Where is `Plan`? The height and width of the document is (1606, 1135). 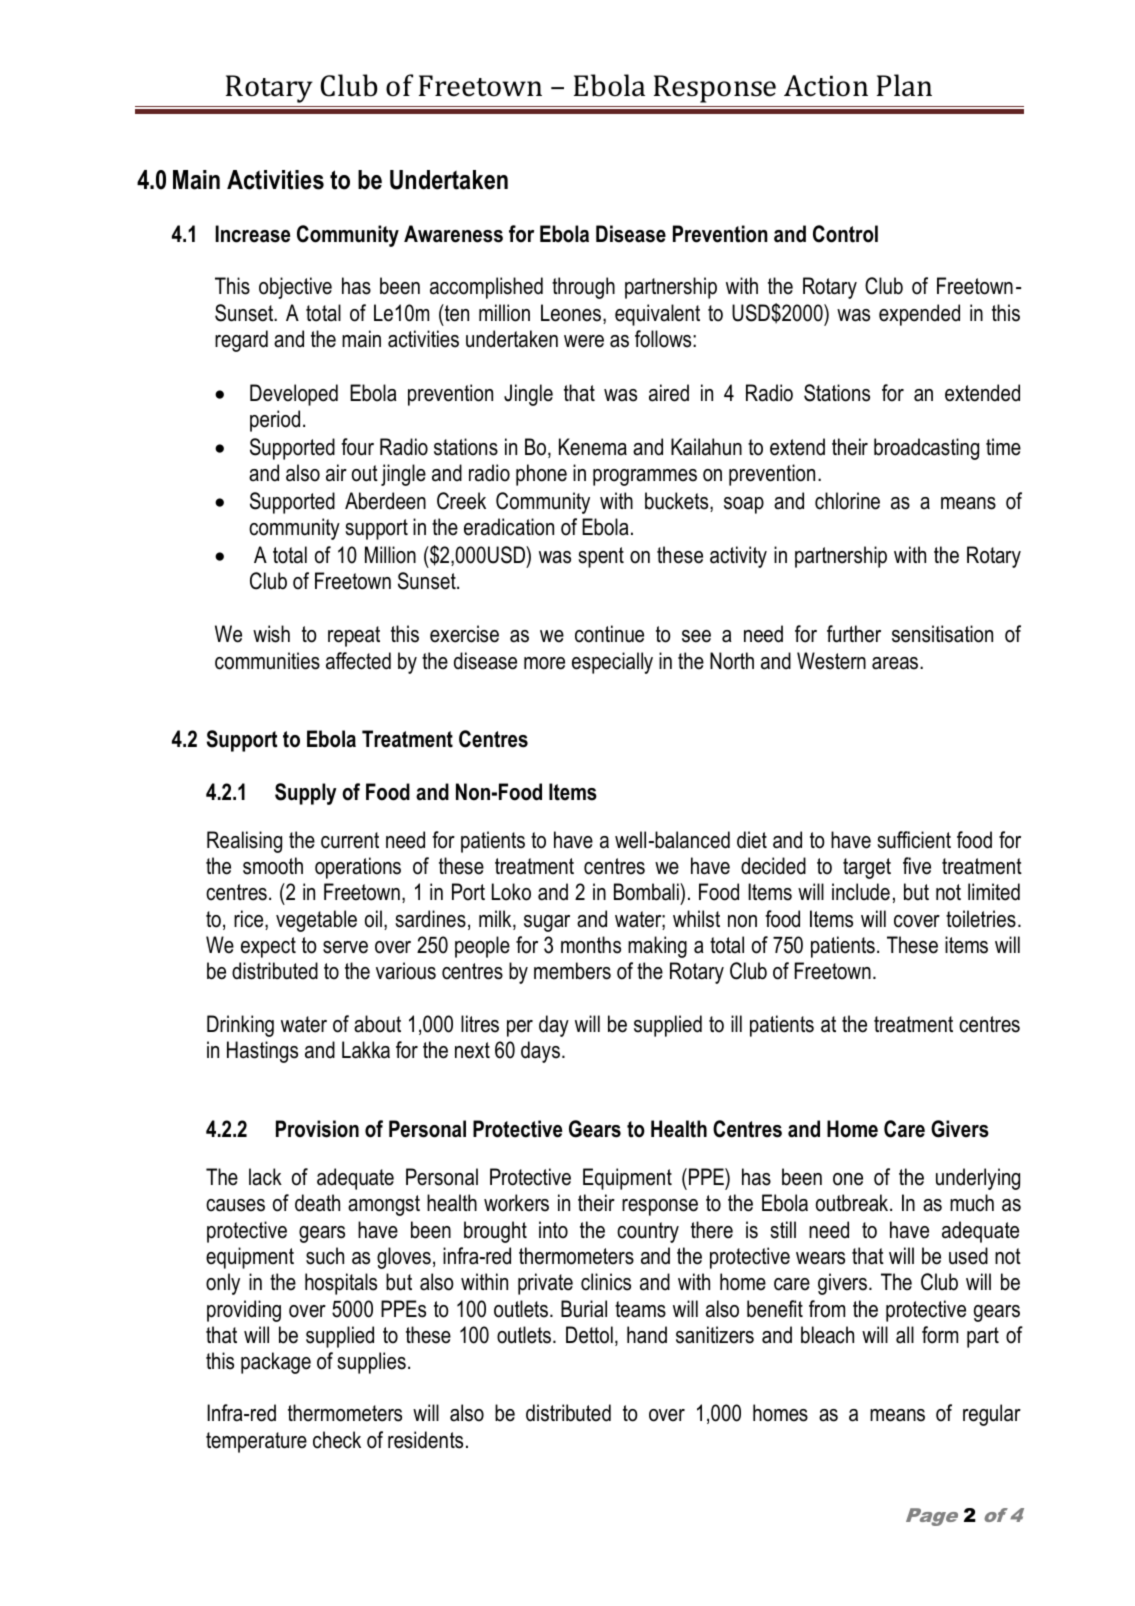 Plan is located at coordinates (904, 85).
